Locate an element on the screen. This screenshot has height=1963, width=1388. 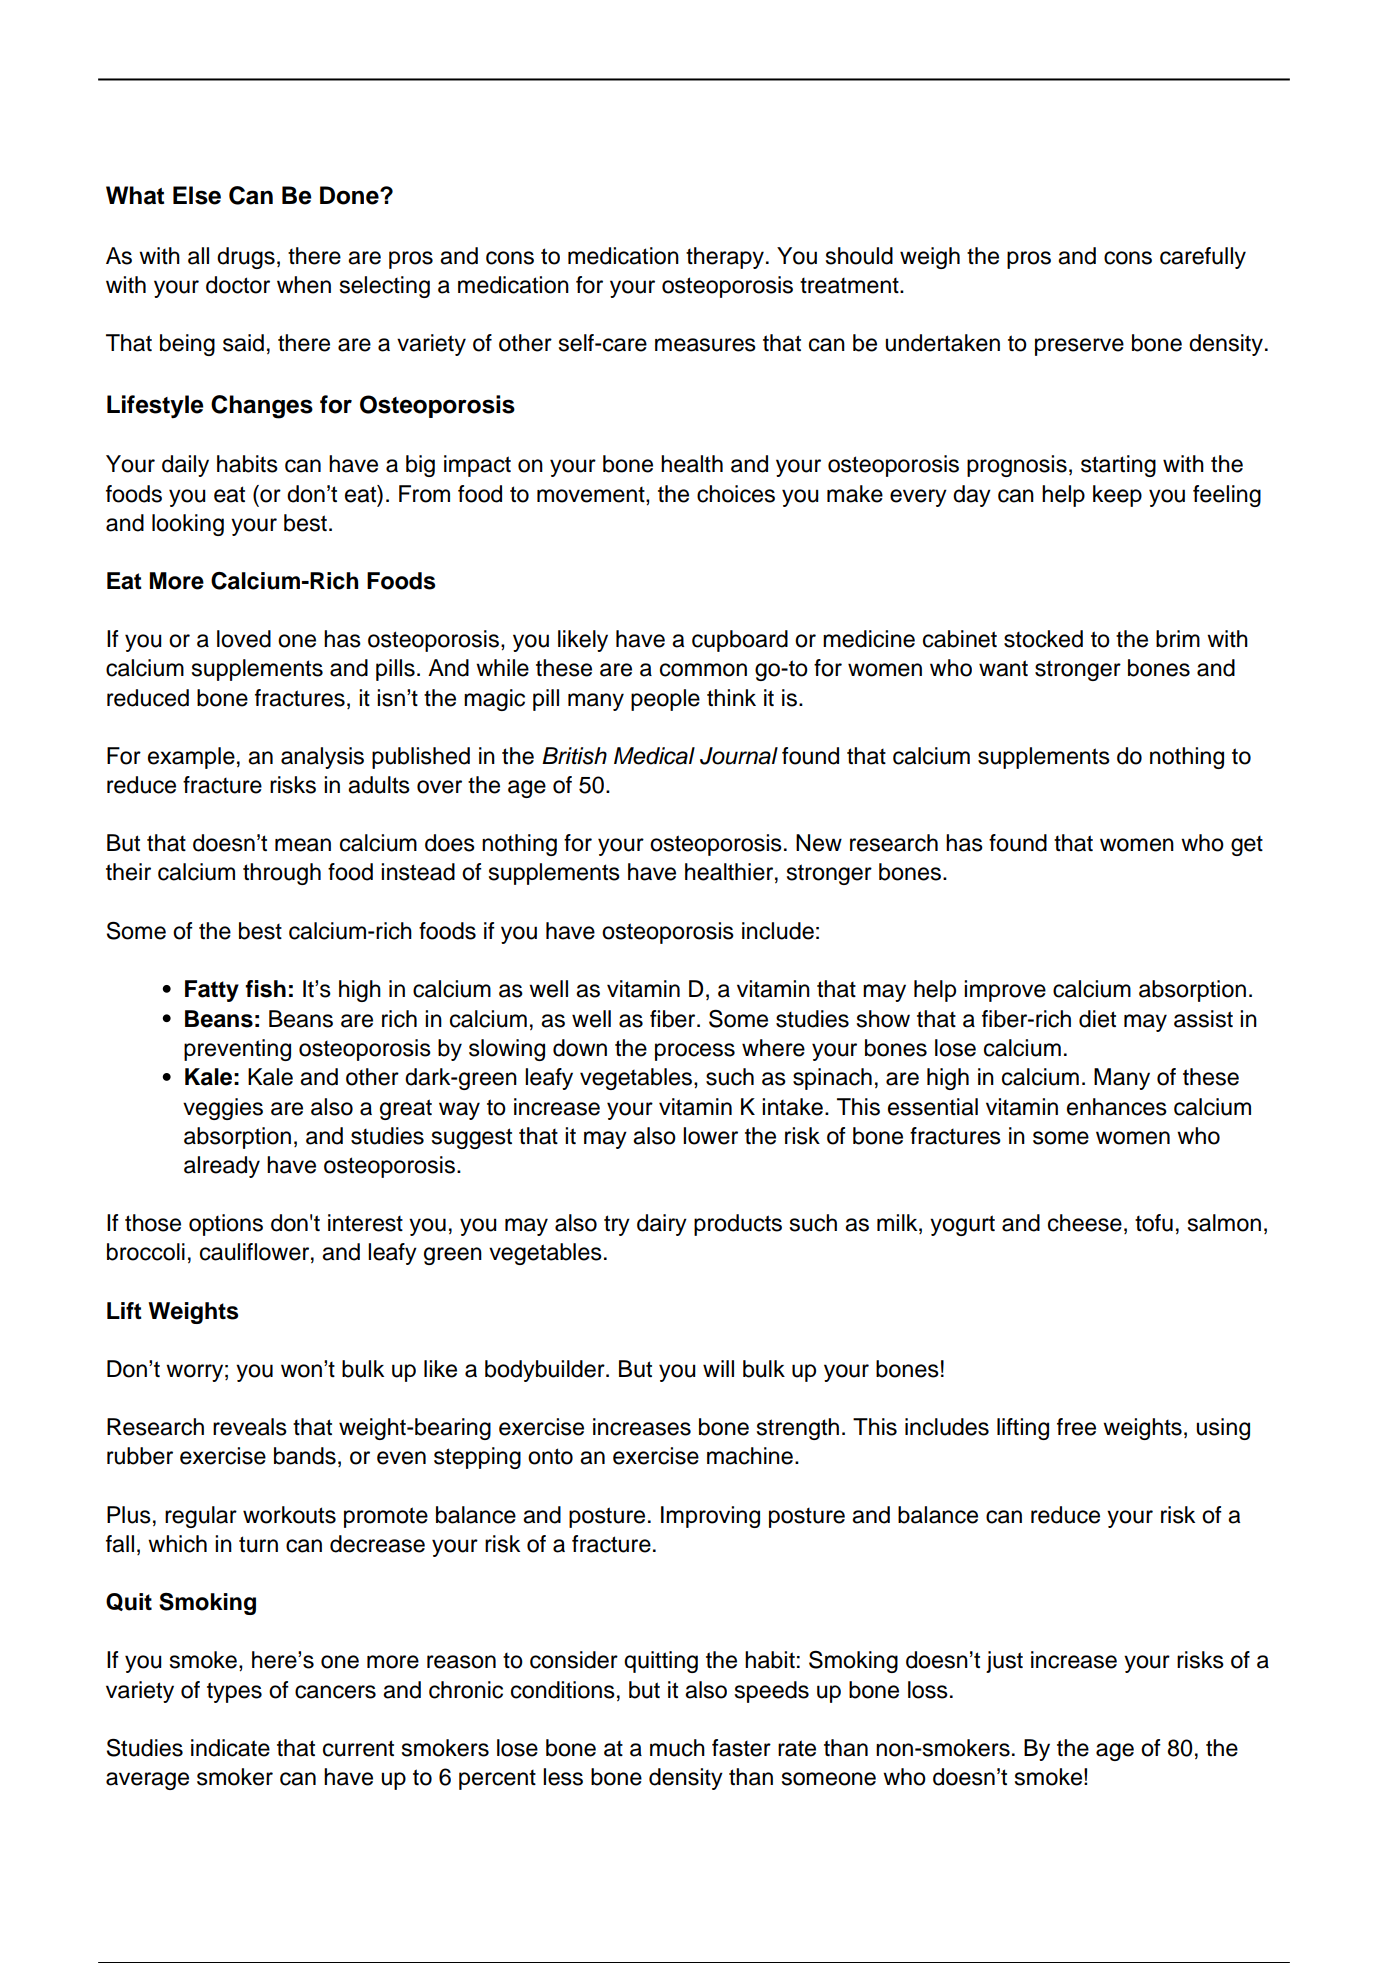
fish is located at coordinates (265, 989).
